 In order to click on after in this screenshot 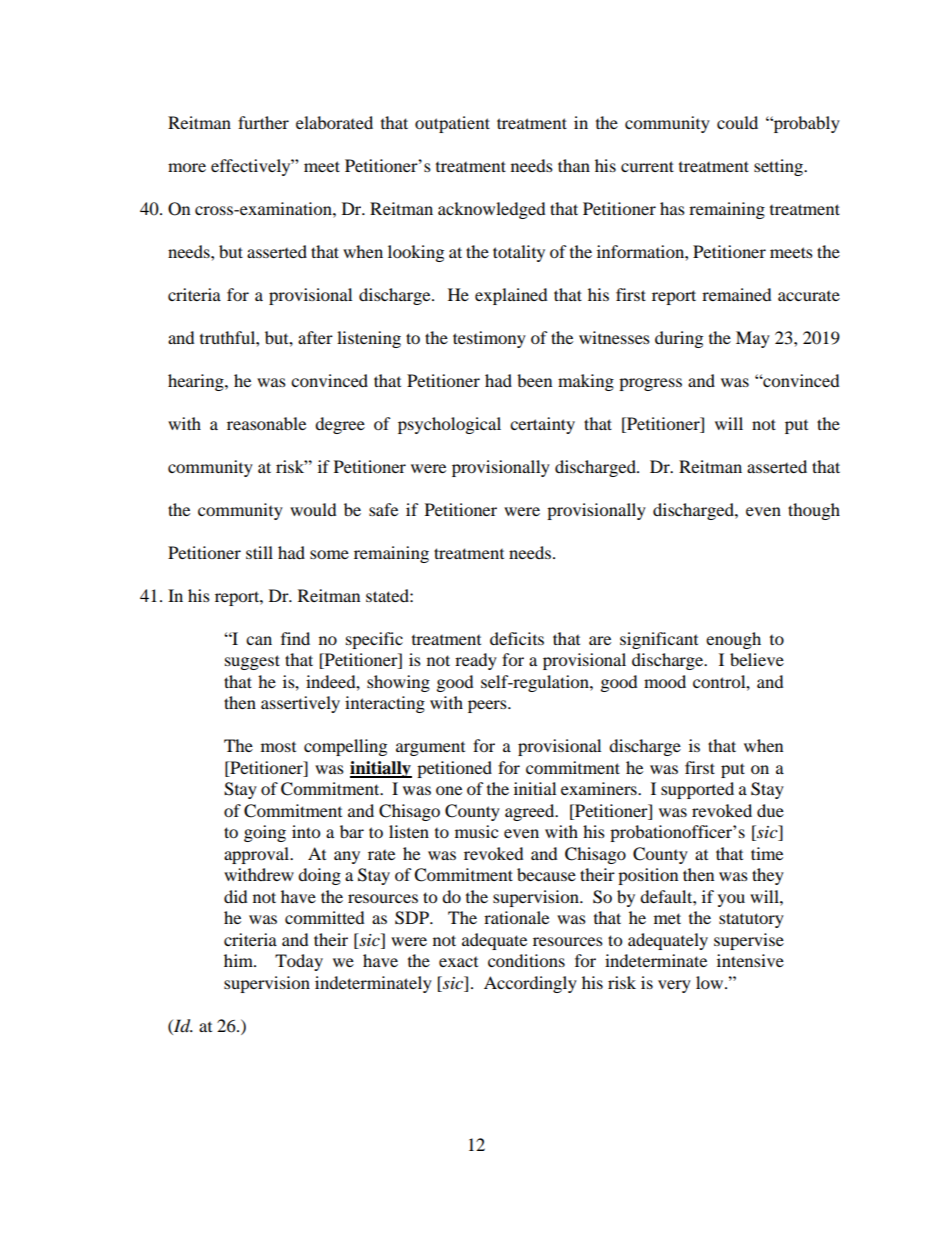, I will do `click(315, 337)`.
